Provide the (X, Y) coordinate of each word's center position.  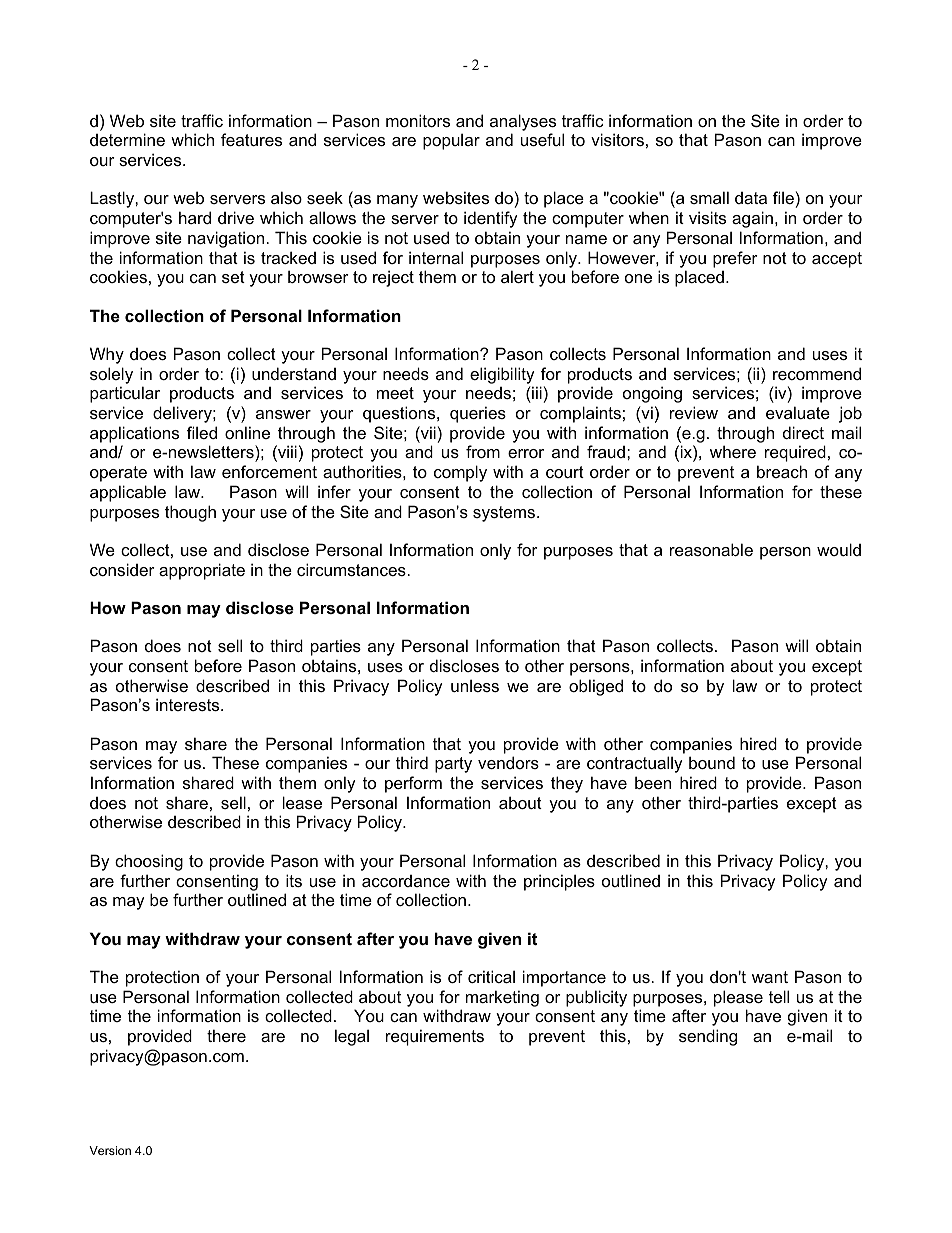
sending (708, 1037)
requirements (435, 1037)
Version (110, 1150)
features (251, 139)
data (751, 198)
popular (451, 141)
